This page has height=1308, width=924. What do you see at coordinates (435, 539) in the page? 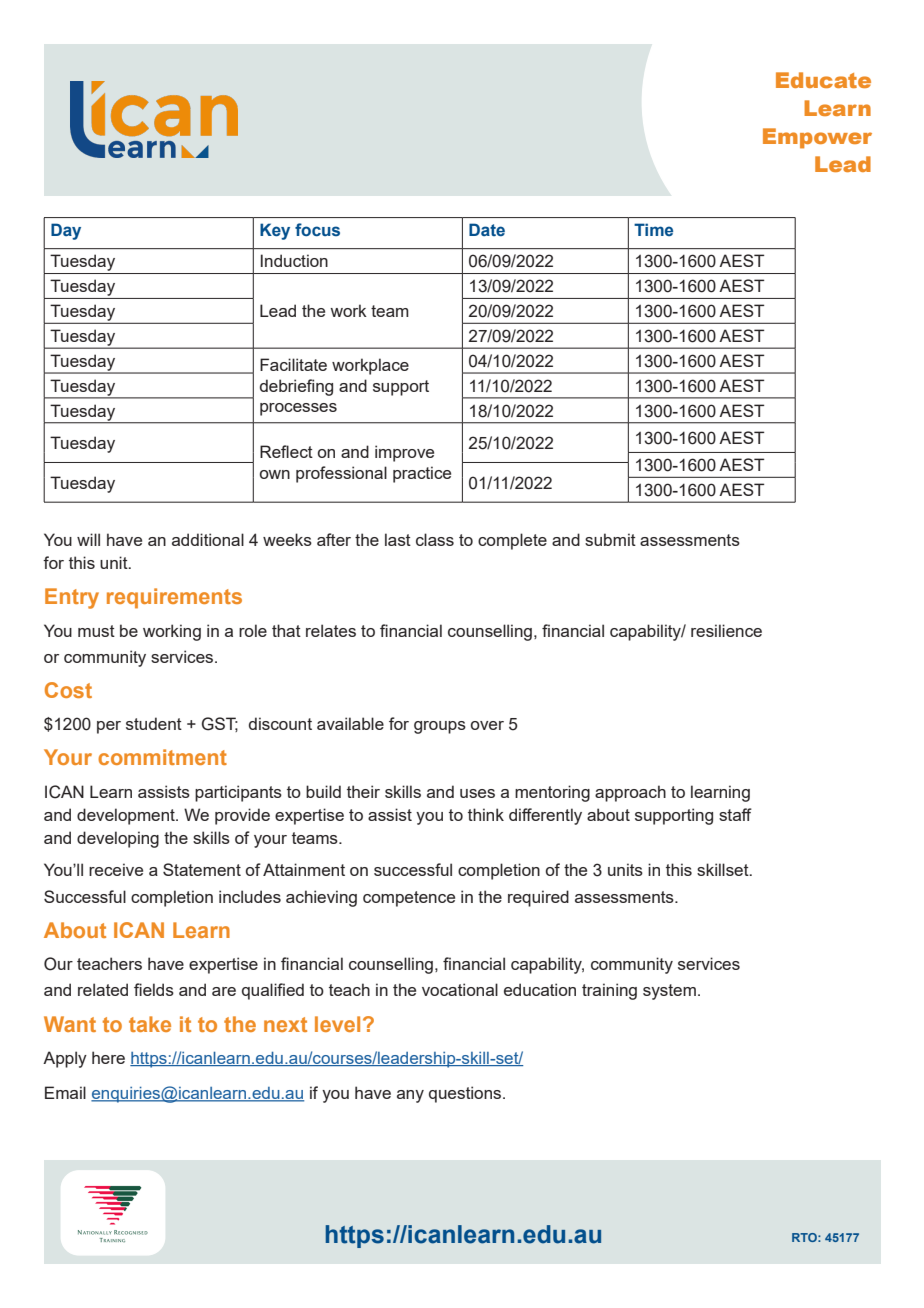
I see `class` at bounding box center [435, 539].
